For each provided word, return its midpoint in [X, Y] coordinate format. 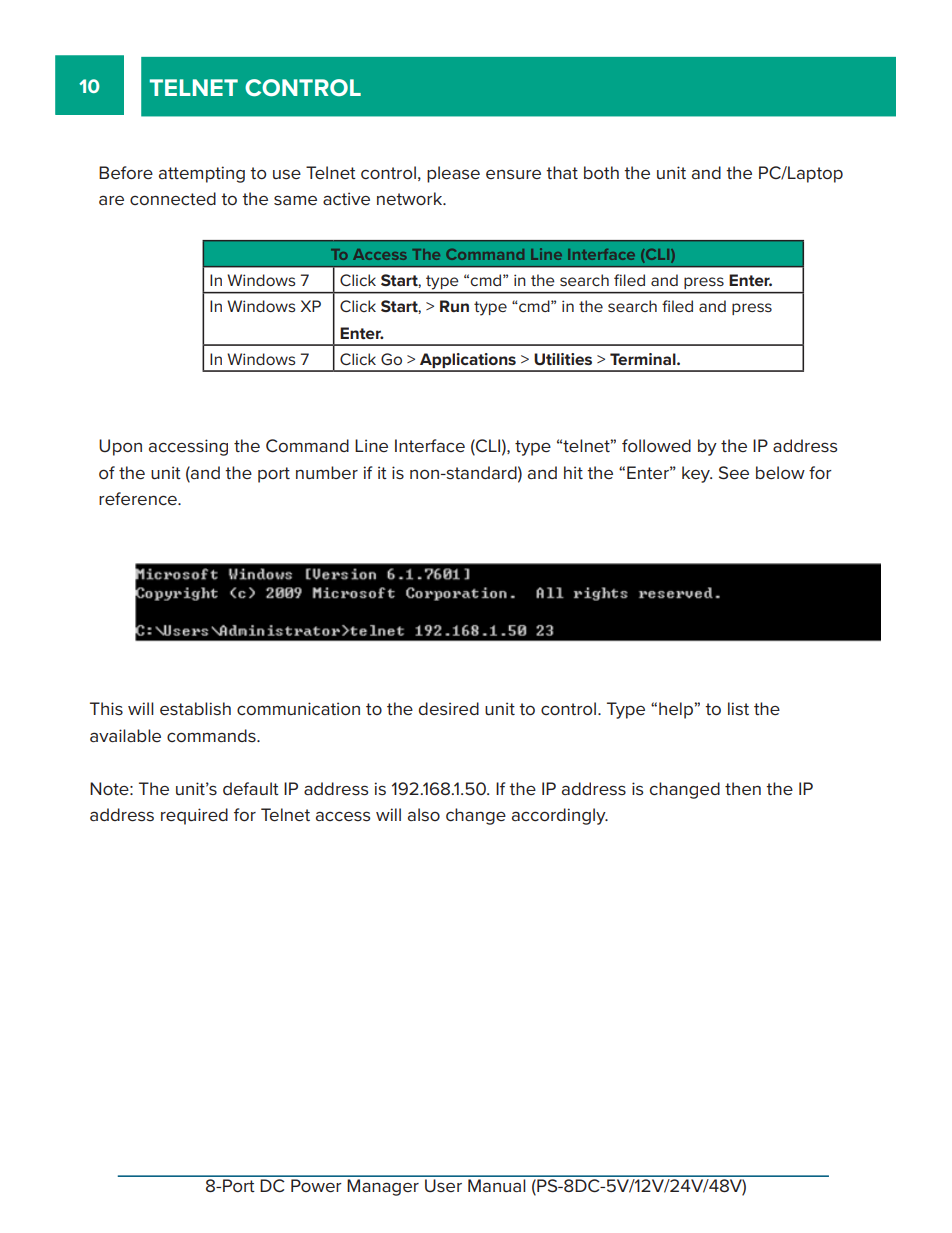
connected [173, 198]
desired [449, 709]
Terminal [644, 359]
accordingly [560, 816]
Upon [120, 447]
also [424, 815]
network [411, 199]
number [327, 473]
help [677, 710]
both [601, 172]
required [194, 816]
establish [195, 709]
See [734, 473]
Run [454, 306]
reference [139, 499]
